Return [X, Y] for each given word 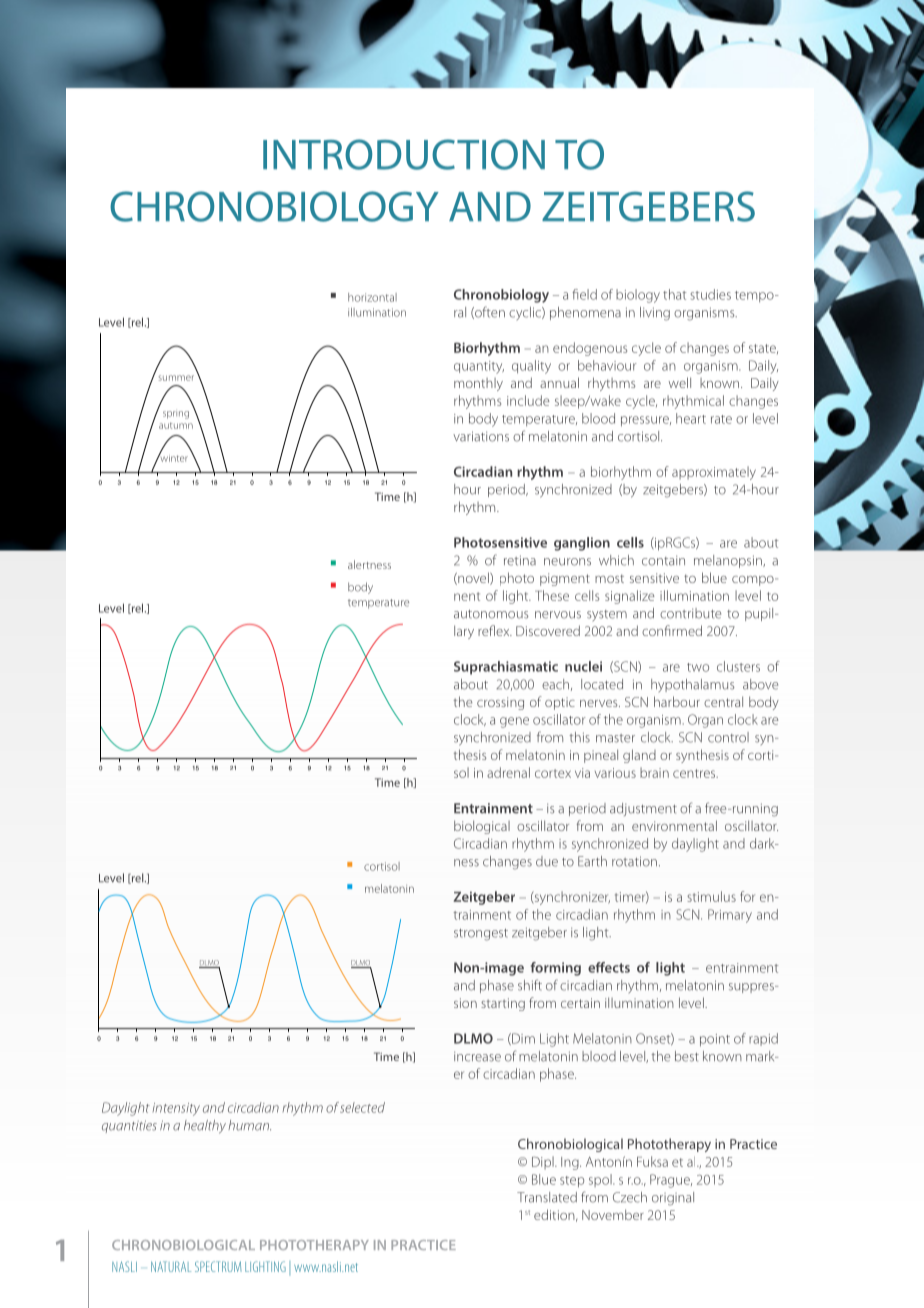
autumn [176, 426]
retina [520, 560]
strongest [481, 935]
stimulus [711, 896]
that [674, 294]
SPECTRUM [218, 1266]
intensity [176, 1109]
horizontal [372, 297]
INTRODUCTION [404, 154]
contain [663, 560]
